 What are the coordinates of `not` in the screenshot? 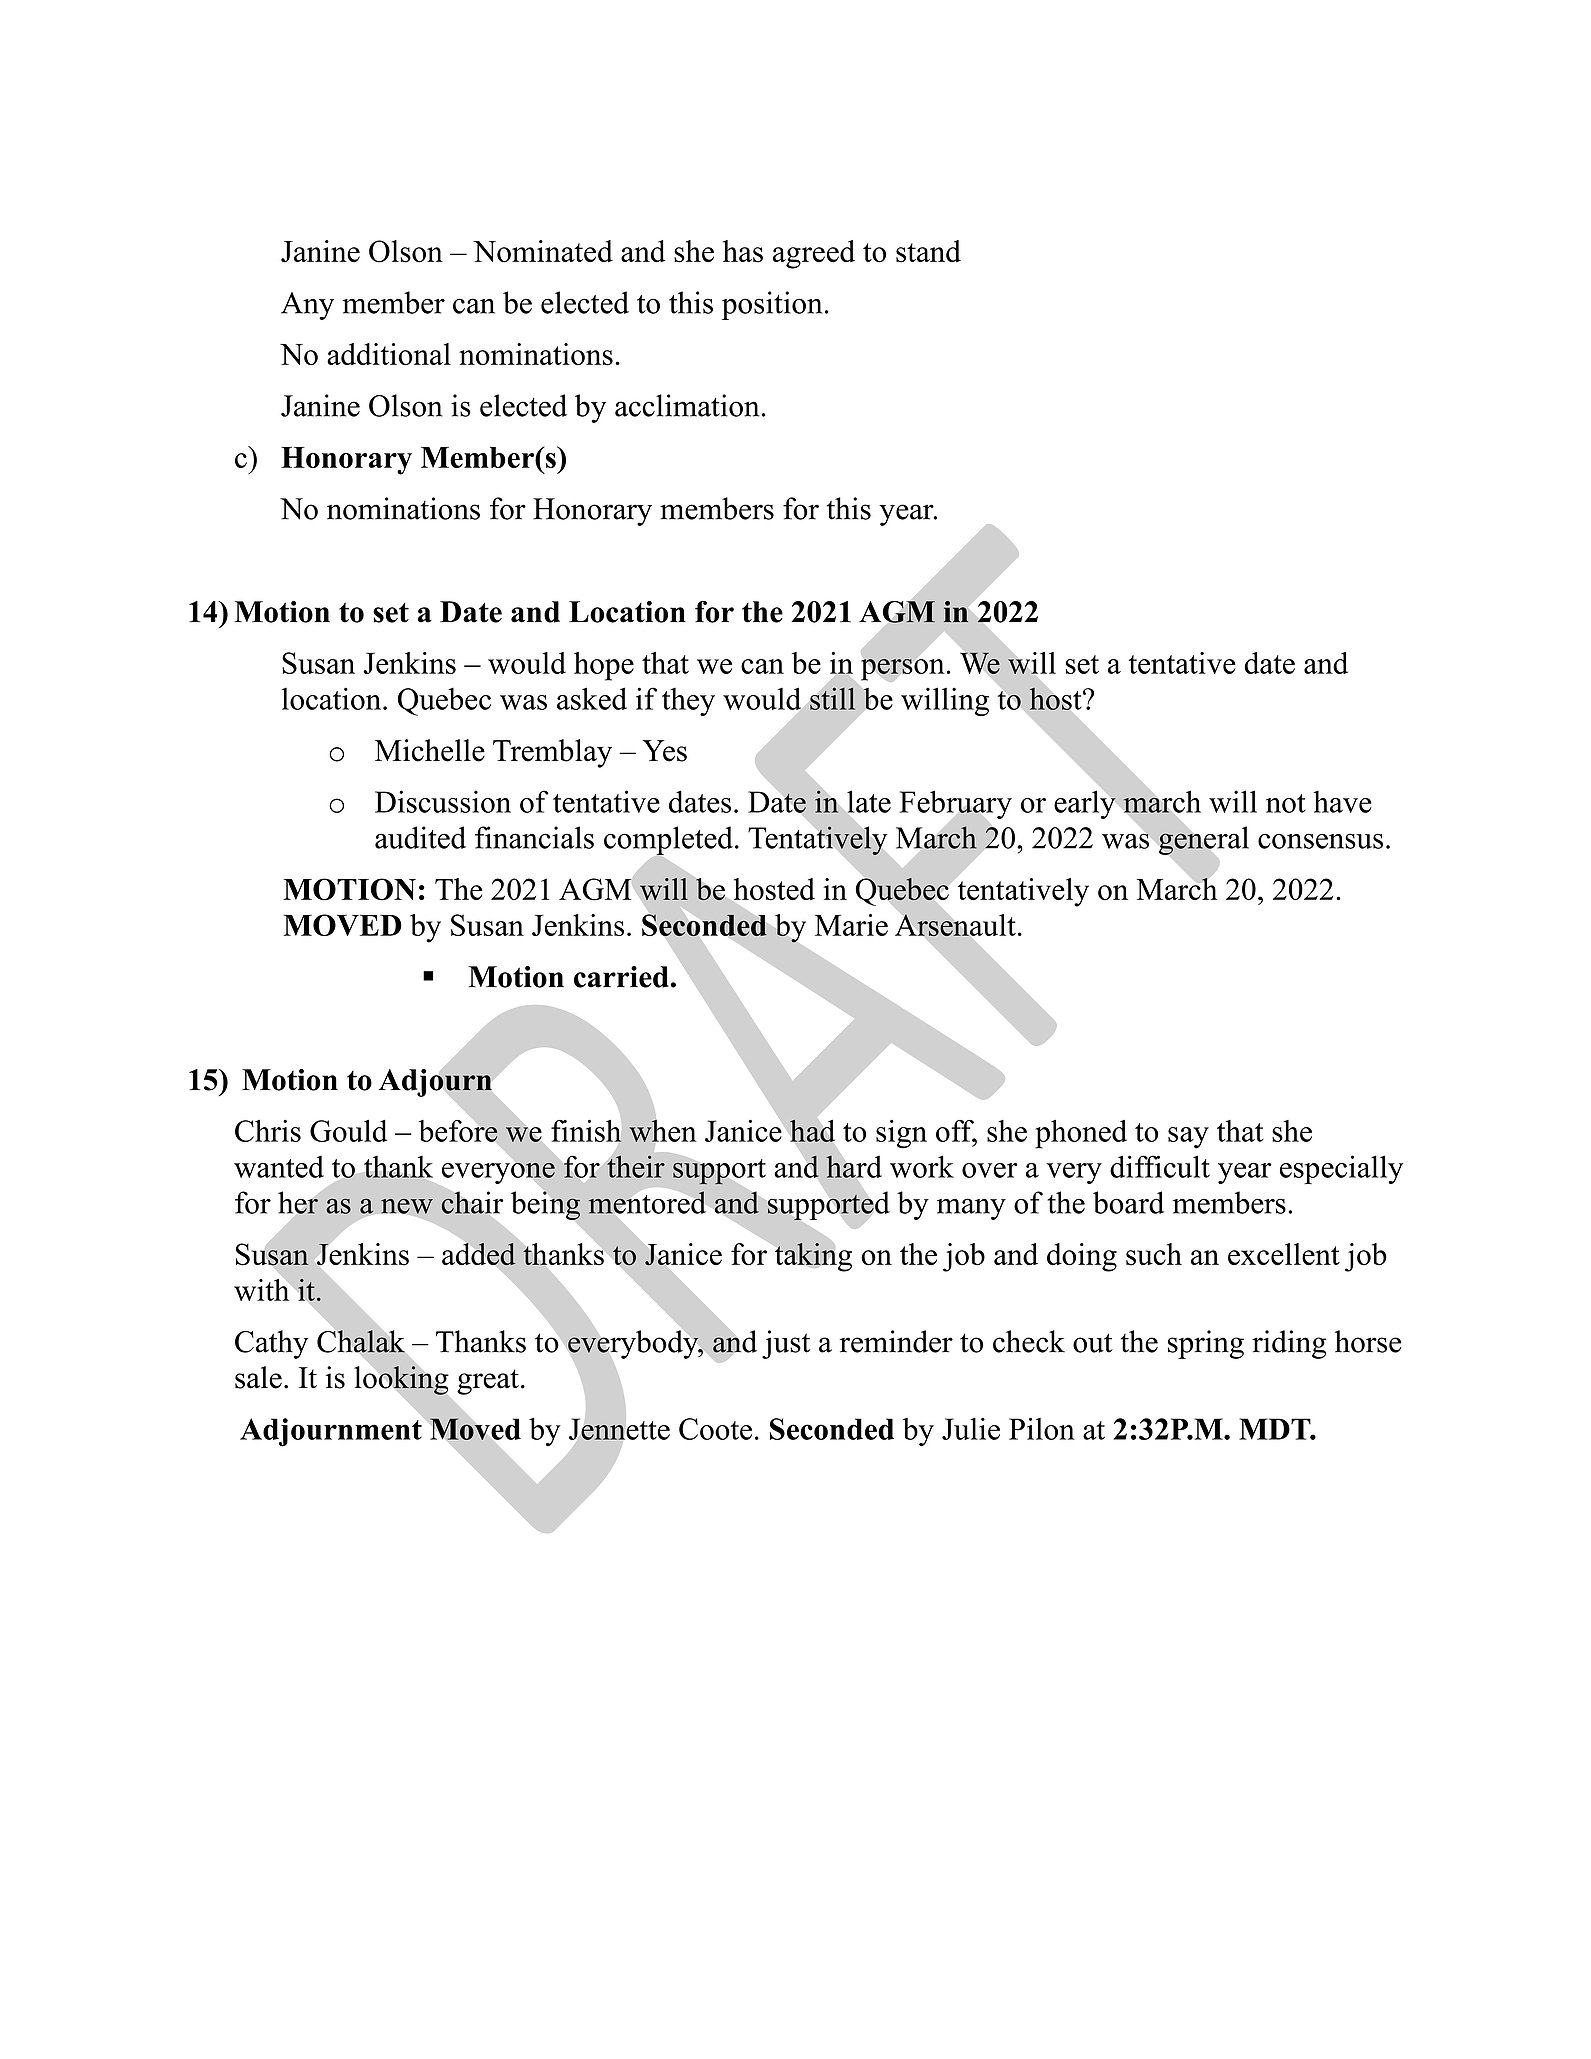 It's located at (1286, 803).
